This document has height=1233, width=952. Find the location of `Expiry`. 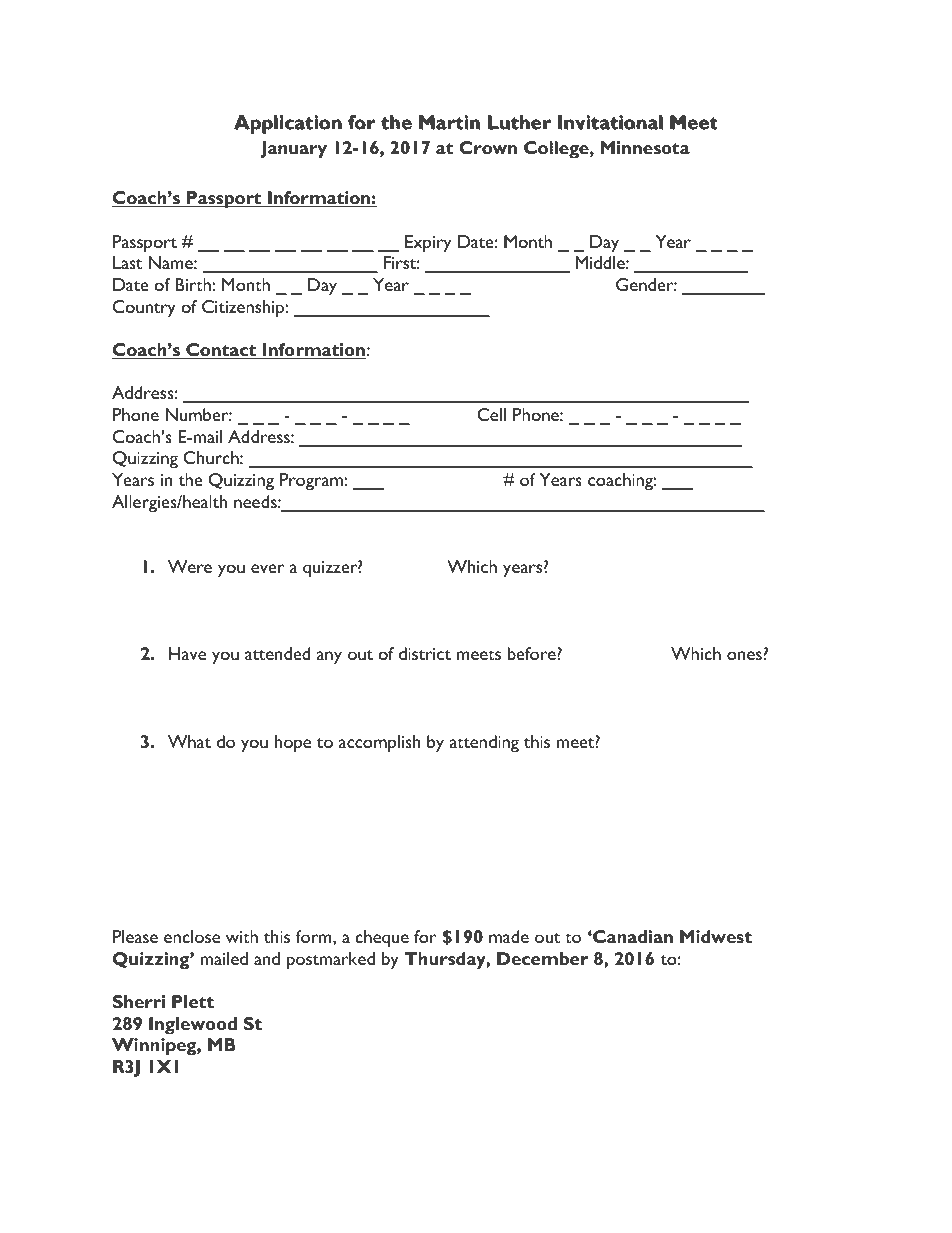

Expiry is located at coordinates (428, 244).
